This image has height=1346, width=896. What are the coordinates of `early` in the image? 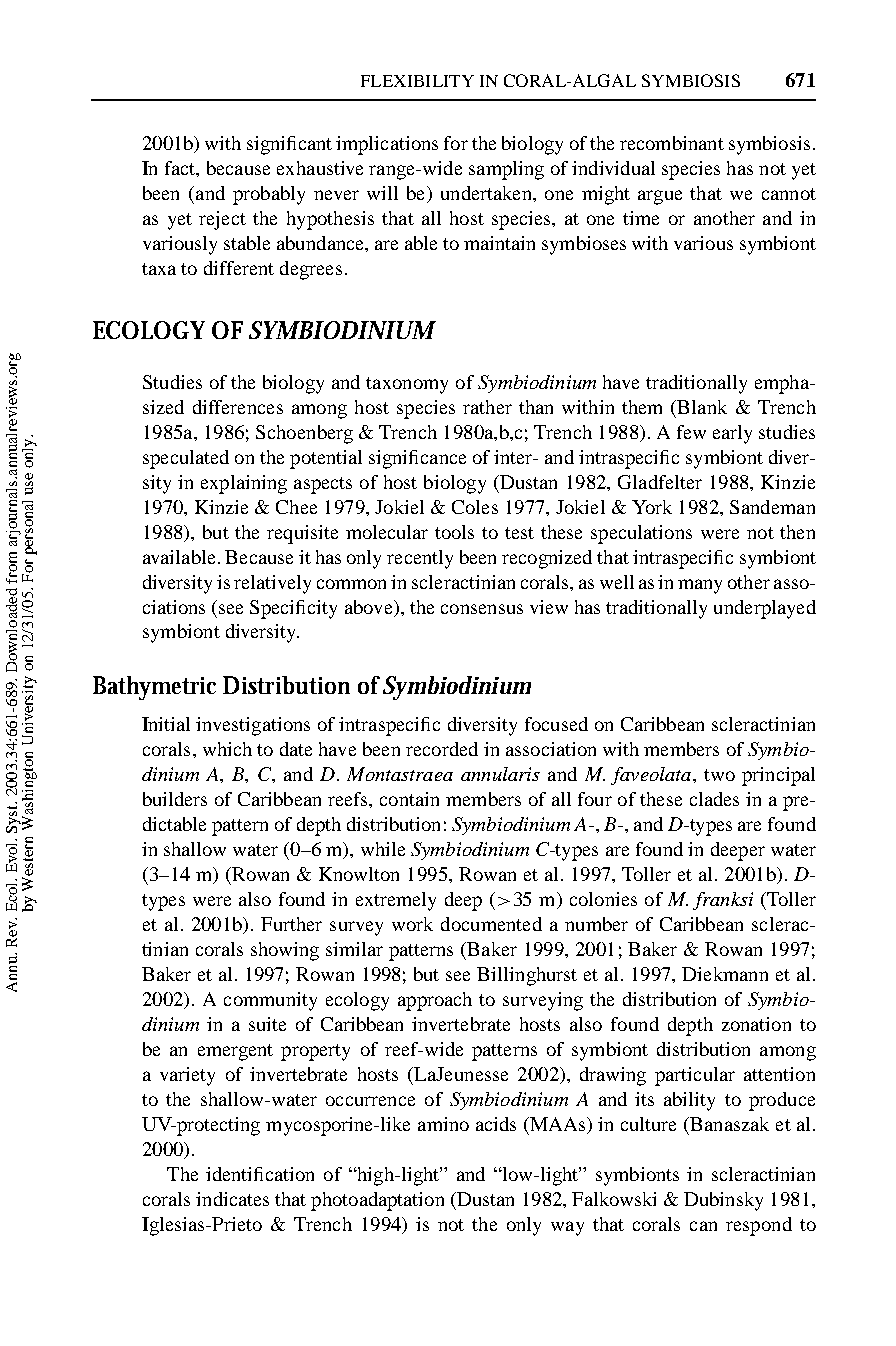 It's located at (732, 434).
